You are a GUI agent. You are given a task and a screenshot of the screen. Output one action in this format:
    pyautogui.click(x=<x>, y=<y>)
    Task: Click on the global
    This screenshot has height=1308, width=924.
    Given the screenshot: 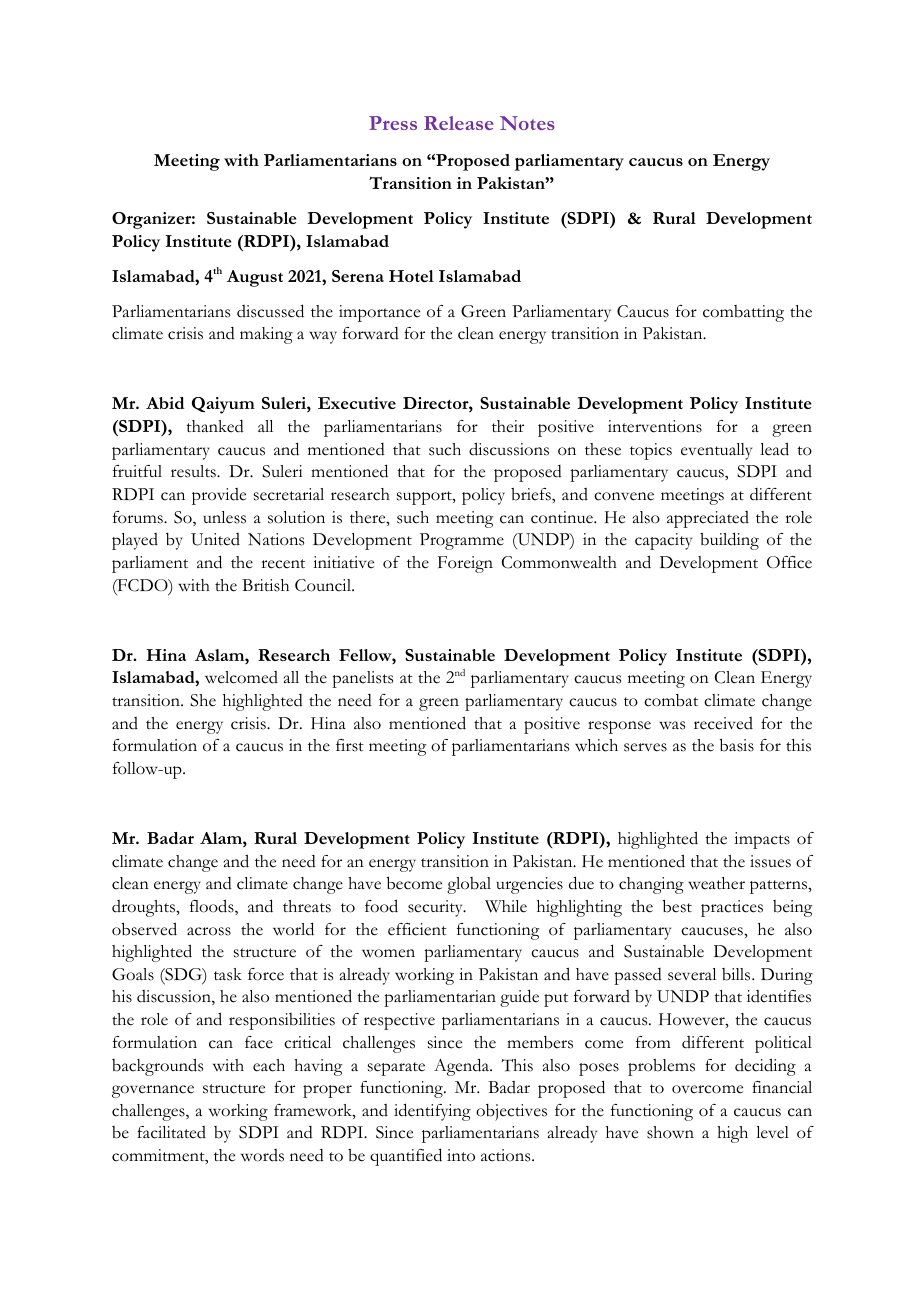 What is the action you would take?
    pyautogui.click(x=469, y=885)
